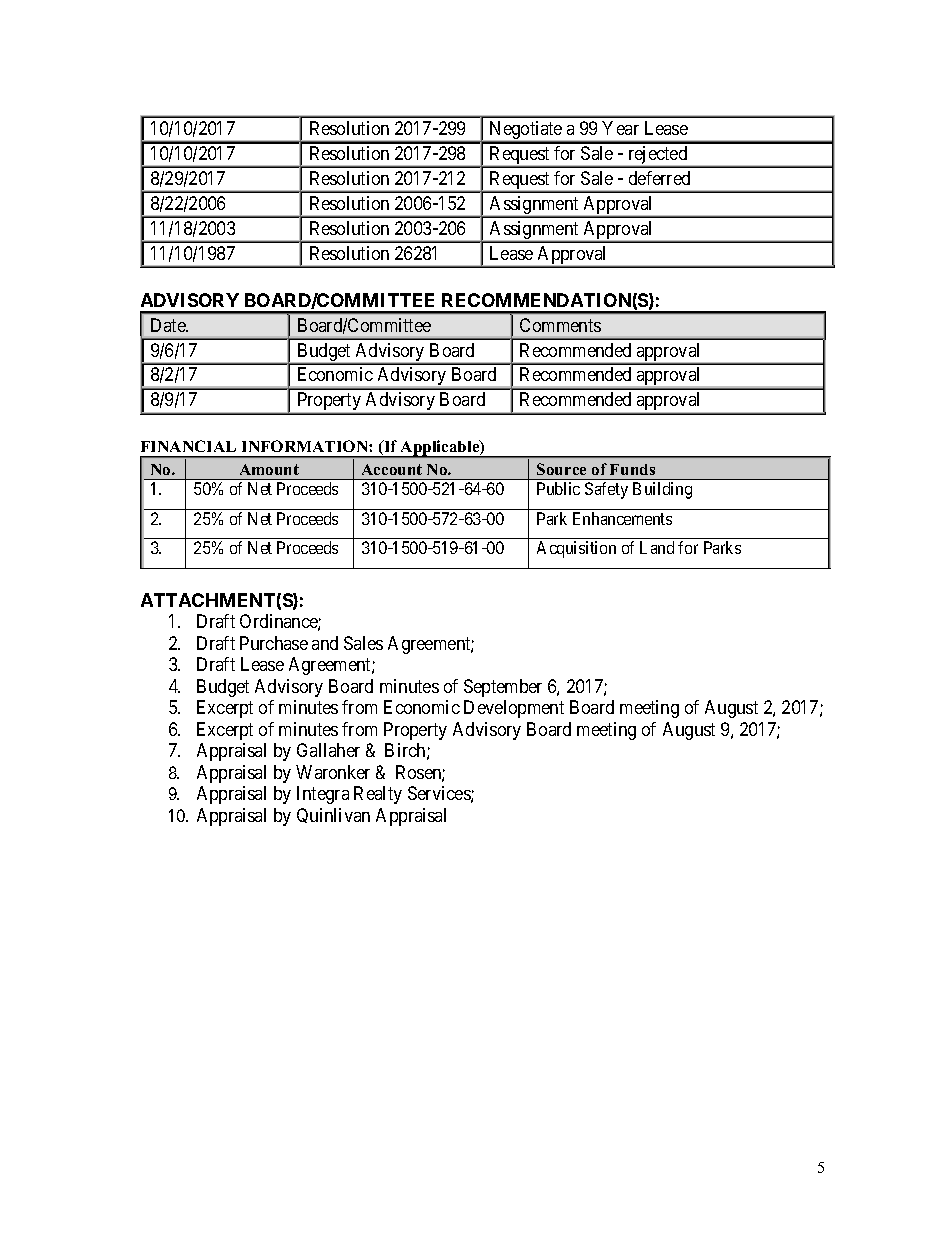 Image resolution: width=952 pixels, height=1233 pixels. I want to click on Safety, so click(606, 490).
